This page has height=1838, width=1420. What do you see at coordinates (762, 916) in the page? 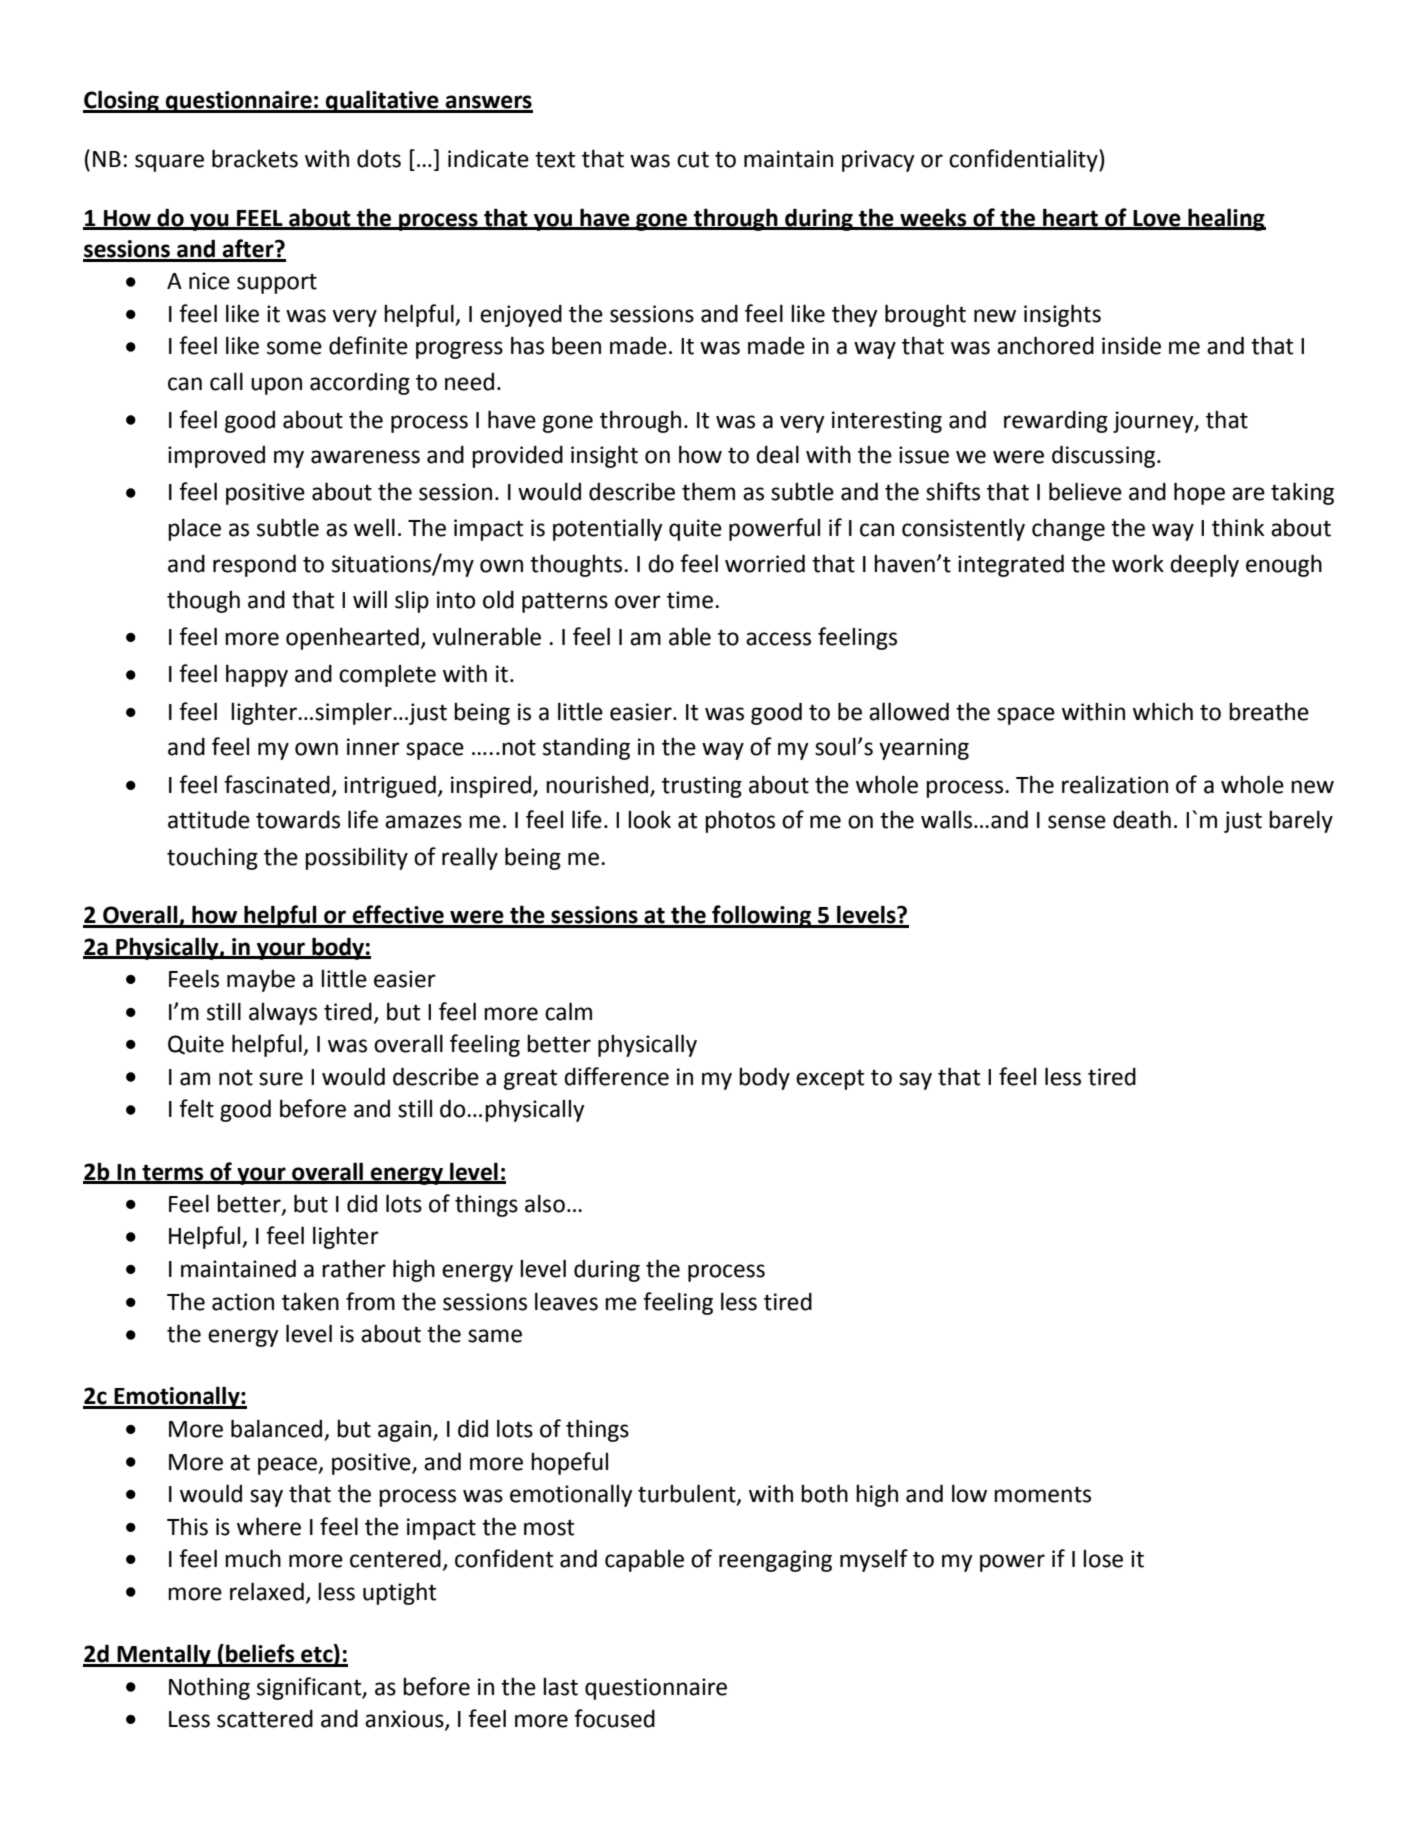
I see `following` at bounding box center [762, 916].
